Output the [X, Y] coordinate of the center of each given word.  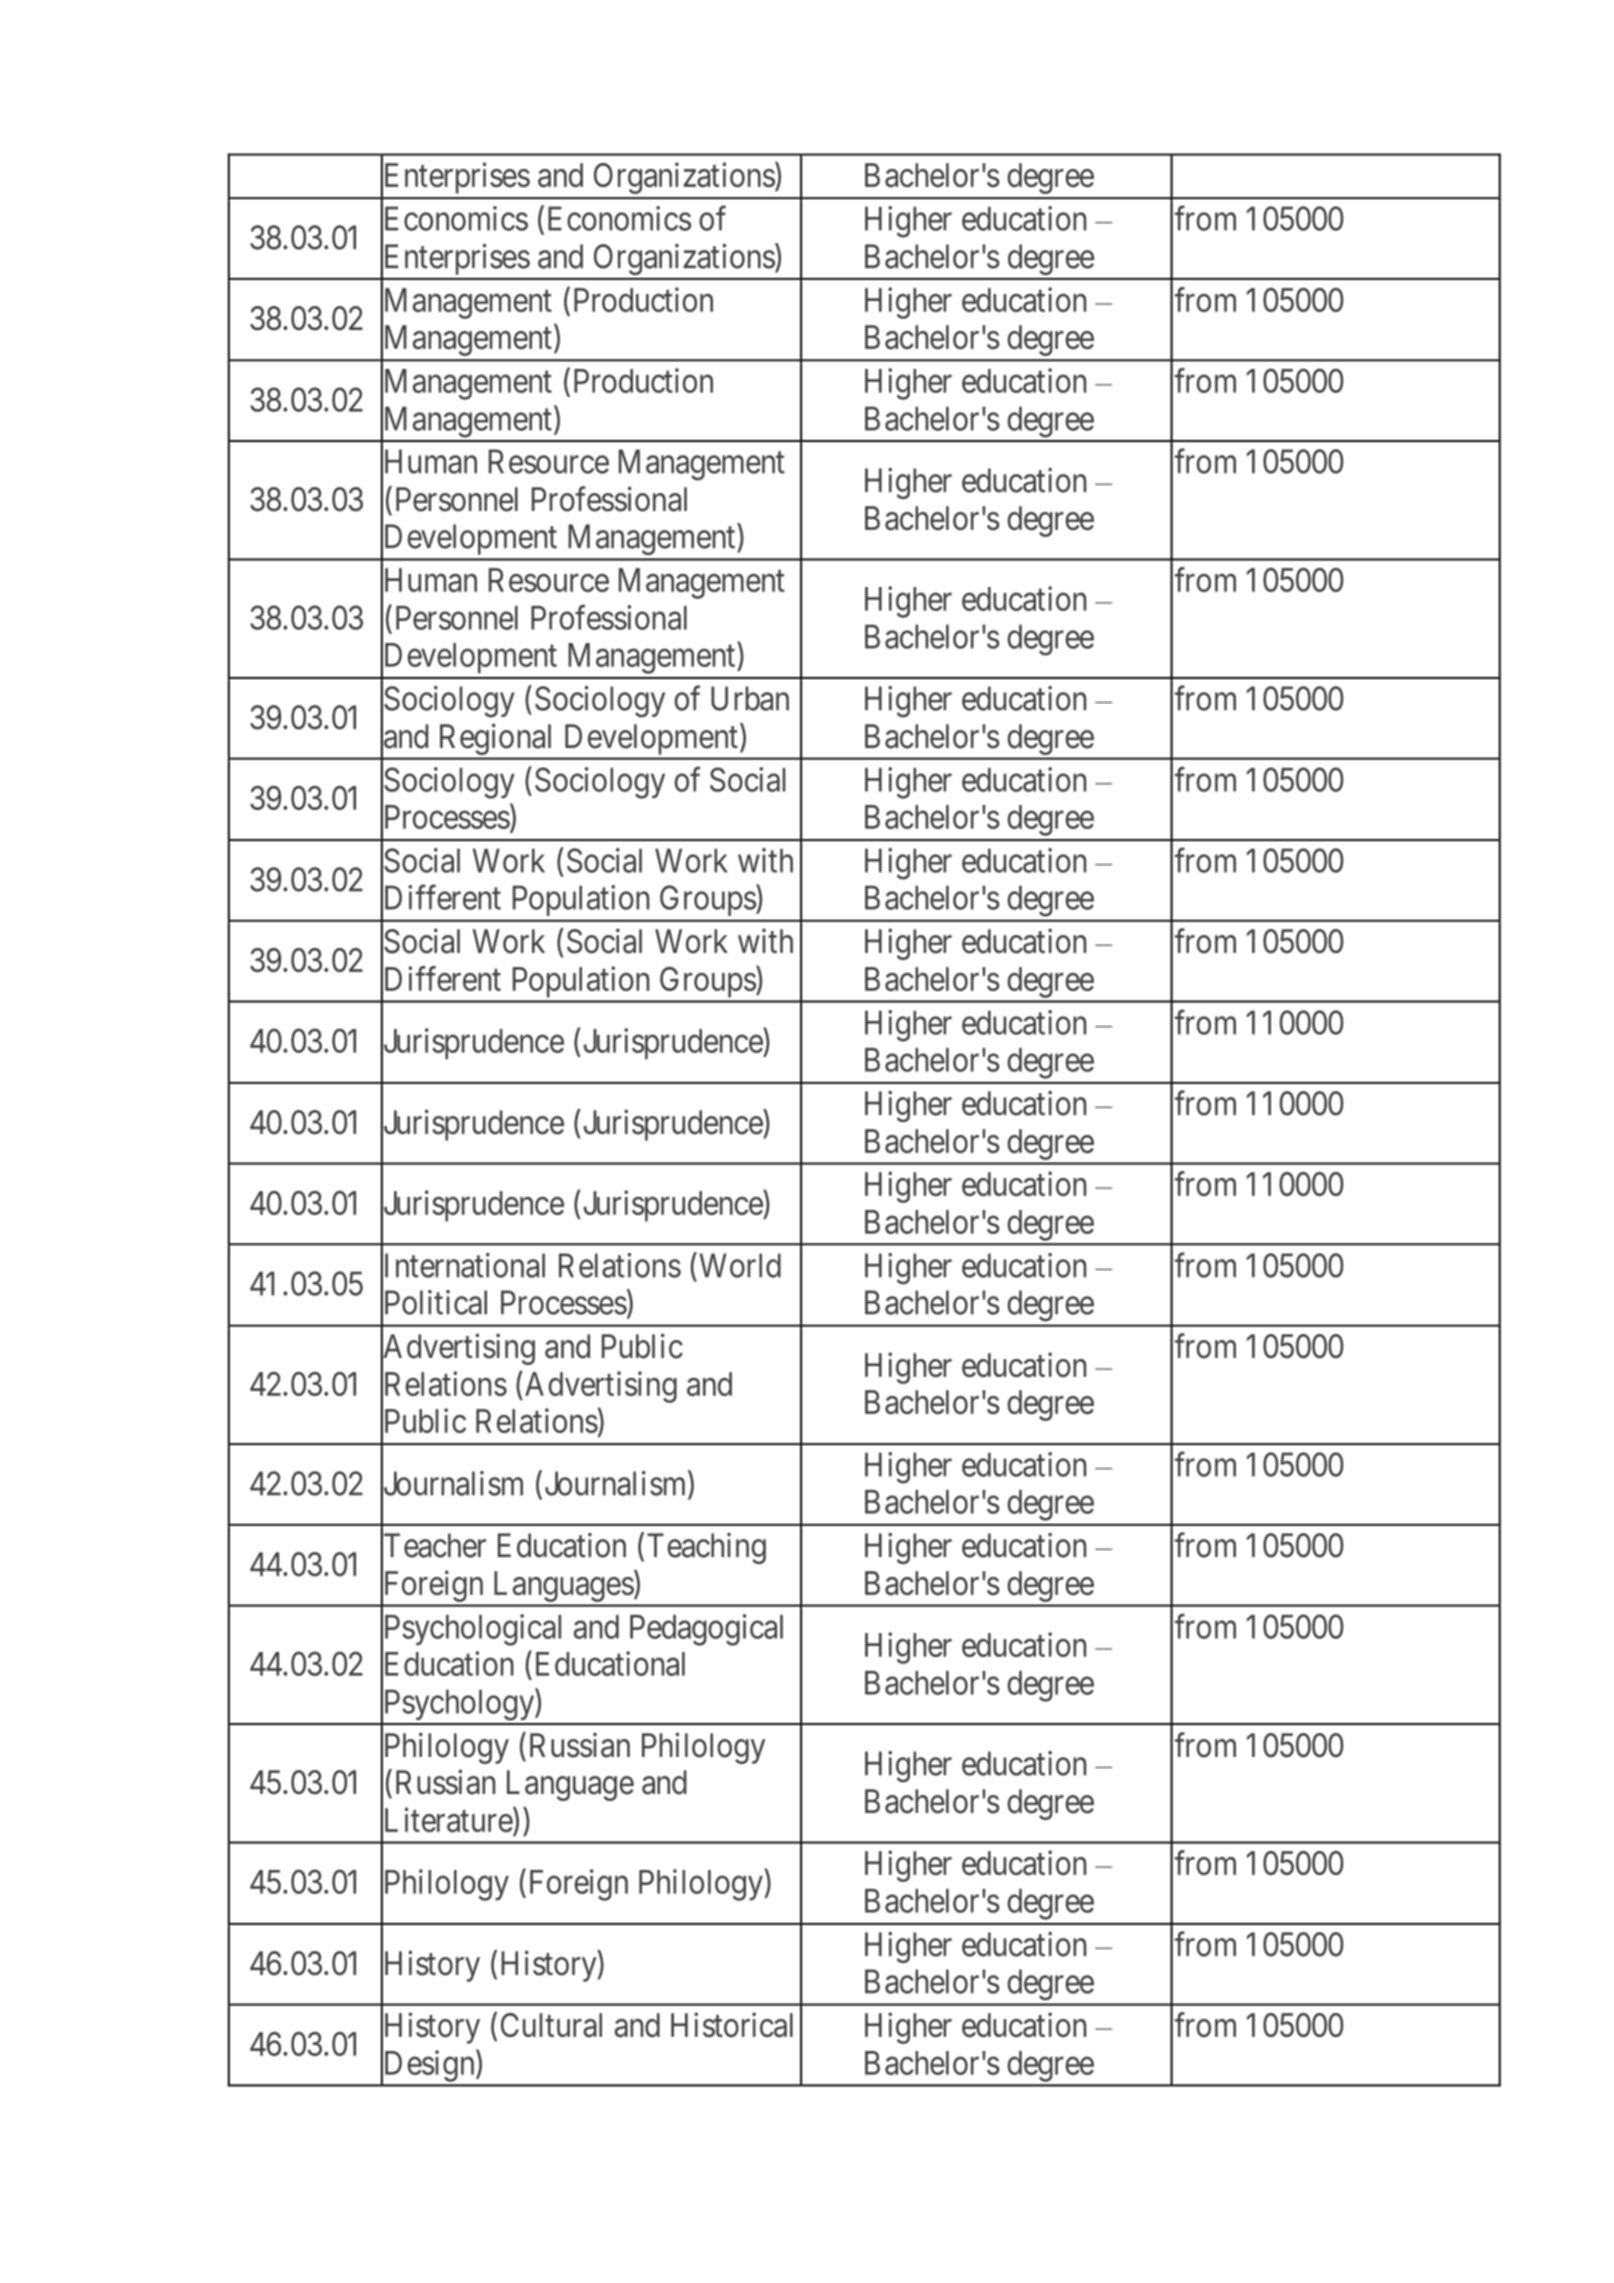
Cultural [551, 2025]
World [738, 1265]
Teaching [706, 1548]
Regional [495, 739]
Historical [732, 2025]
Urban [750, 698]
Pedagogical [706, 1630]
